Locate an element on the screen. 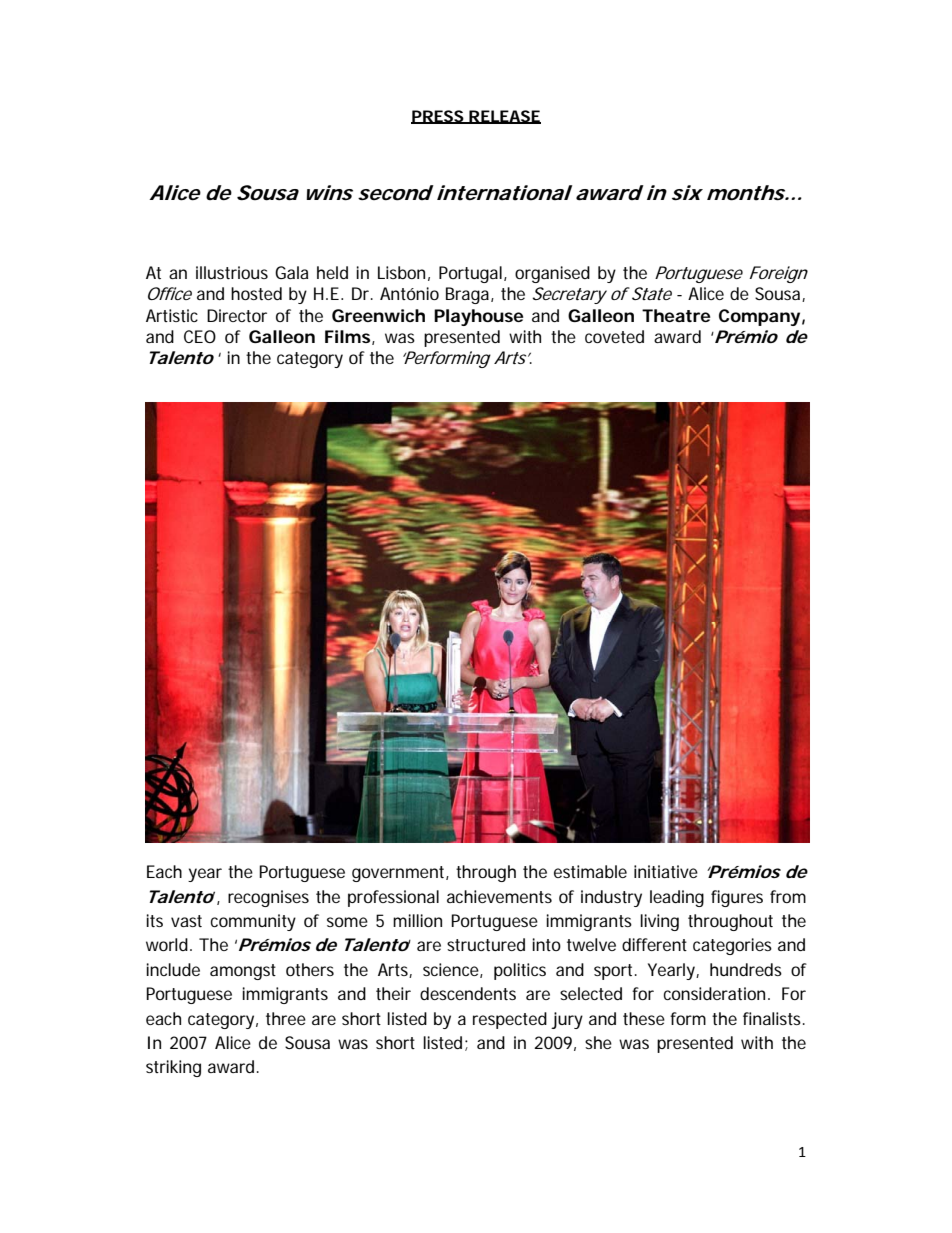  striking is located at coordinates (173, 1068).
